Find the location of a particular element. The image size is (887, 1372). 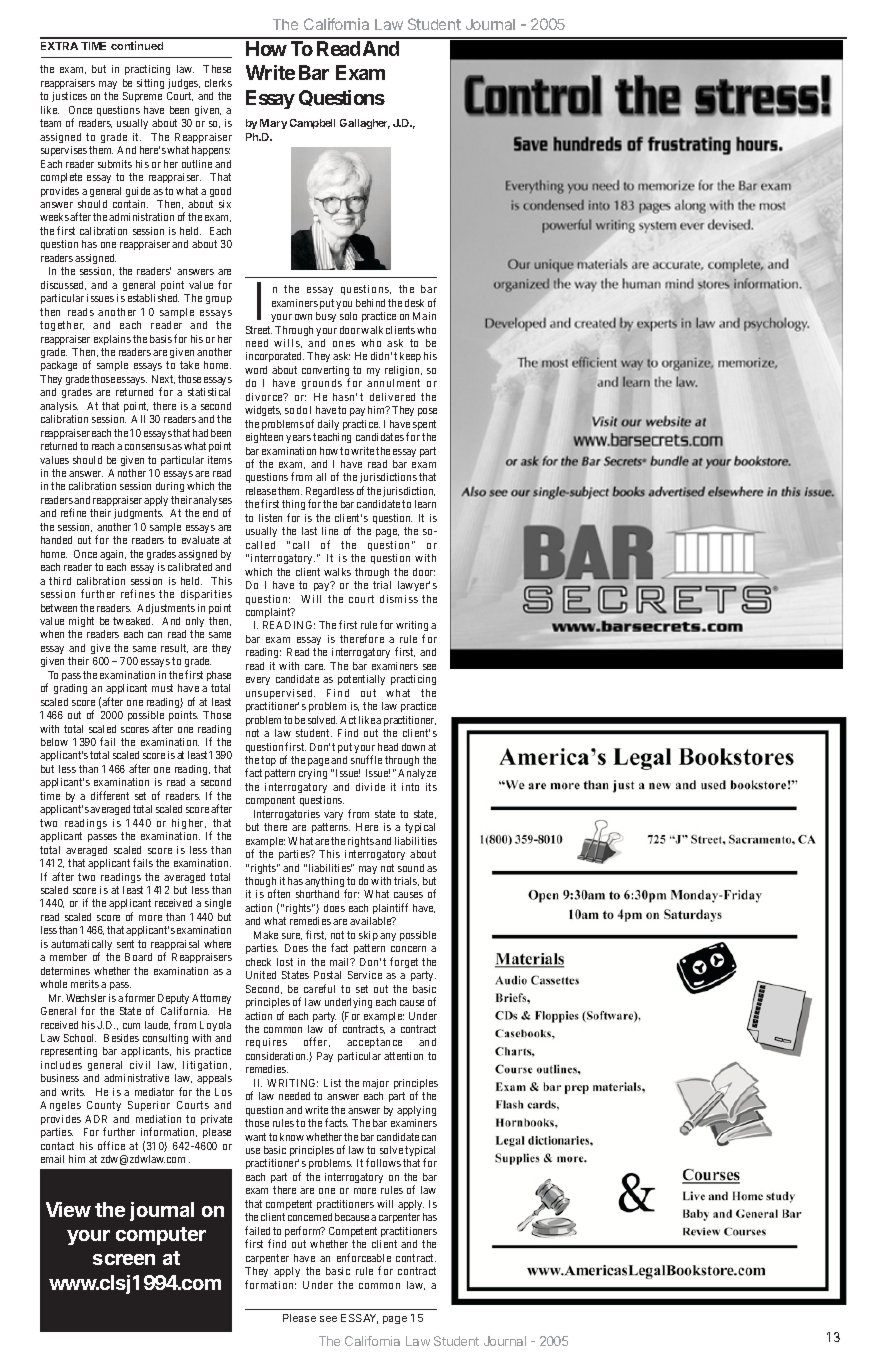

might is located at coordinates (81, 622).
